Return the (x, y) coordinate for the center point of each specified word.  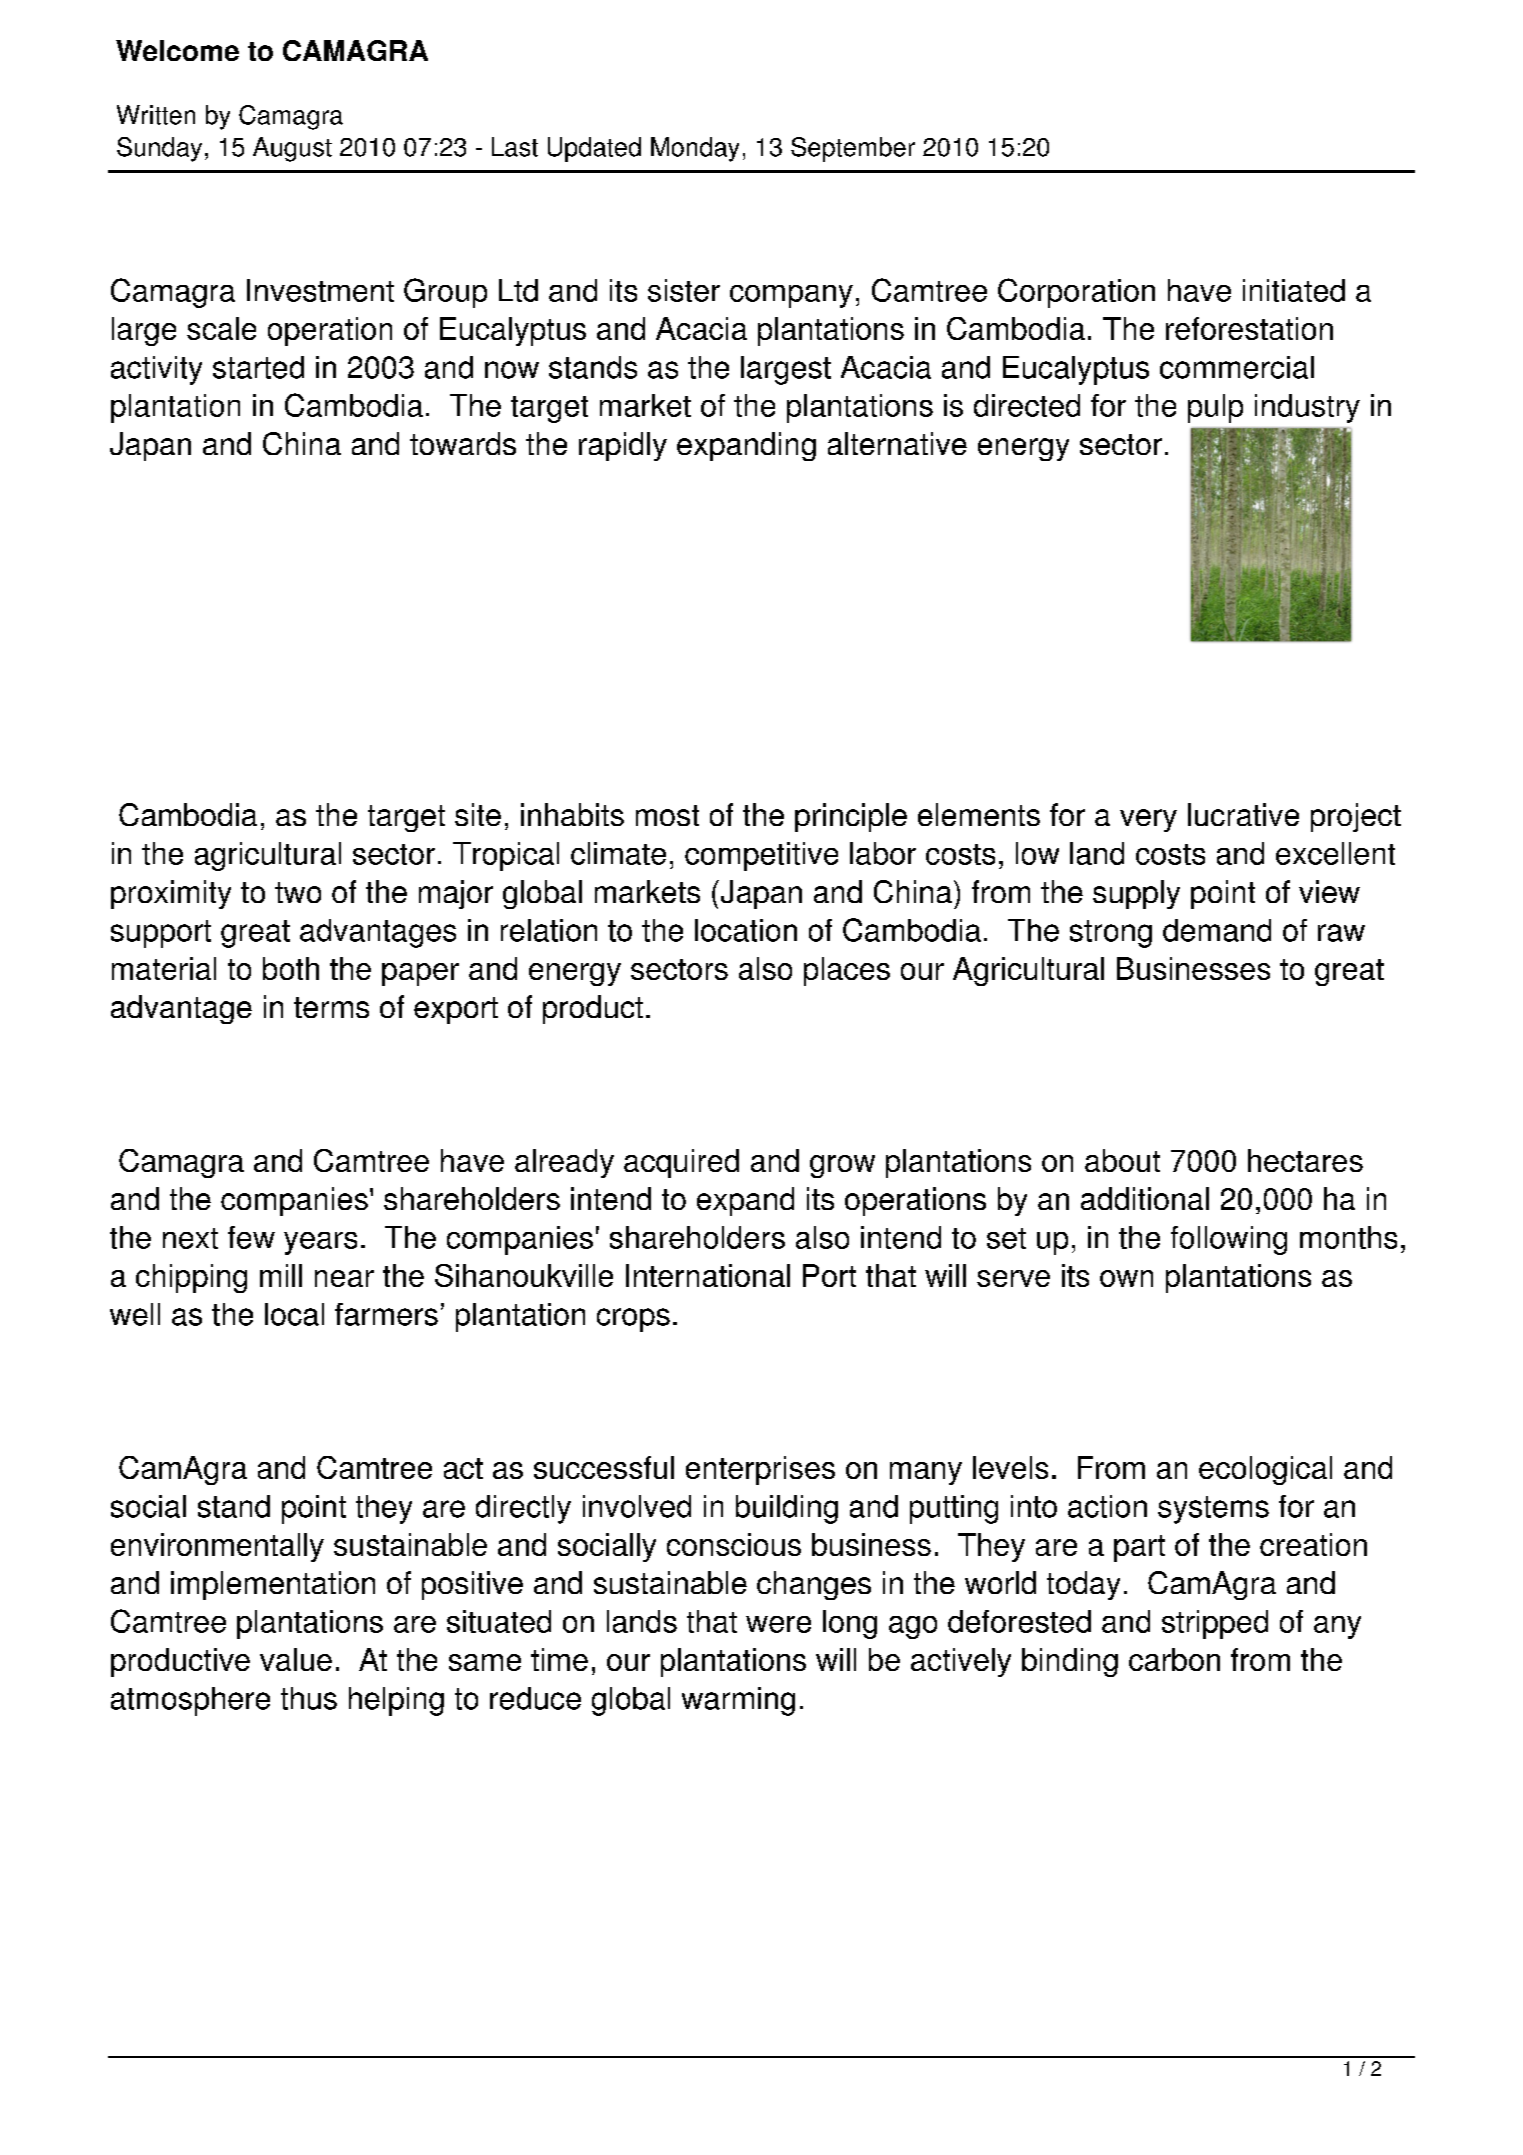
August (292, 149)
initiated (1294, 290)
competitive (761, 856)
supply (1136, 894)
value (296, 1659)
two (298, 892)
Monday (695, 149)
